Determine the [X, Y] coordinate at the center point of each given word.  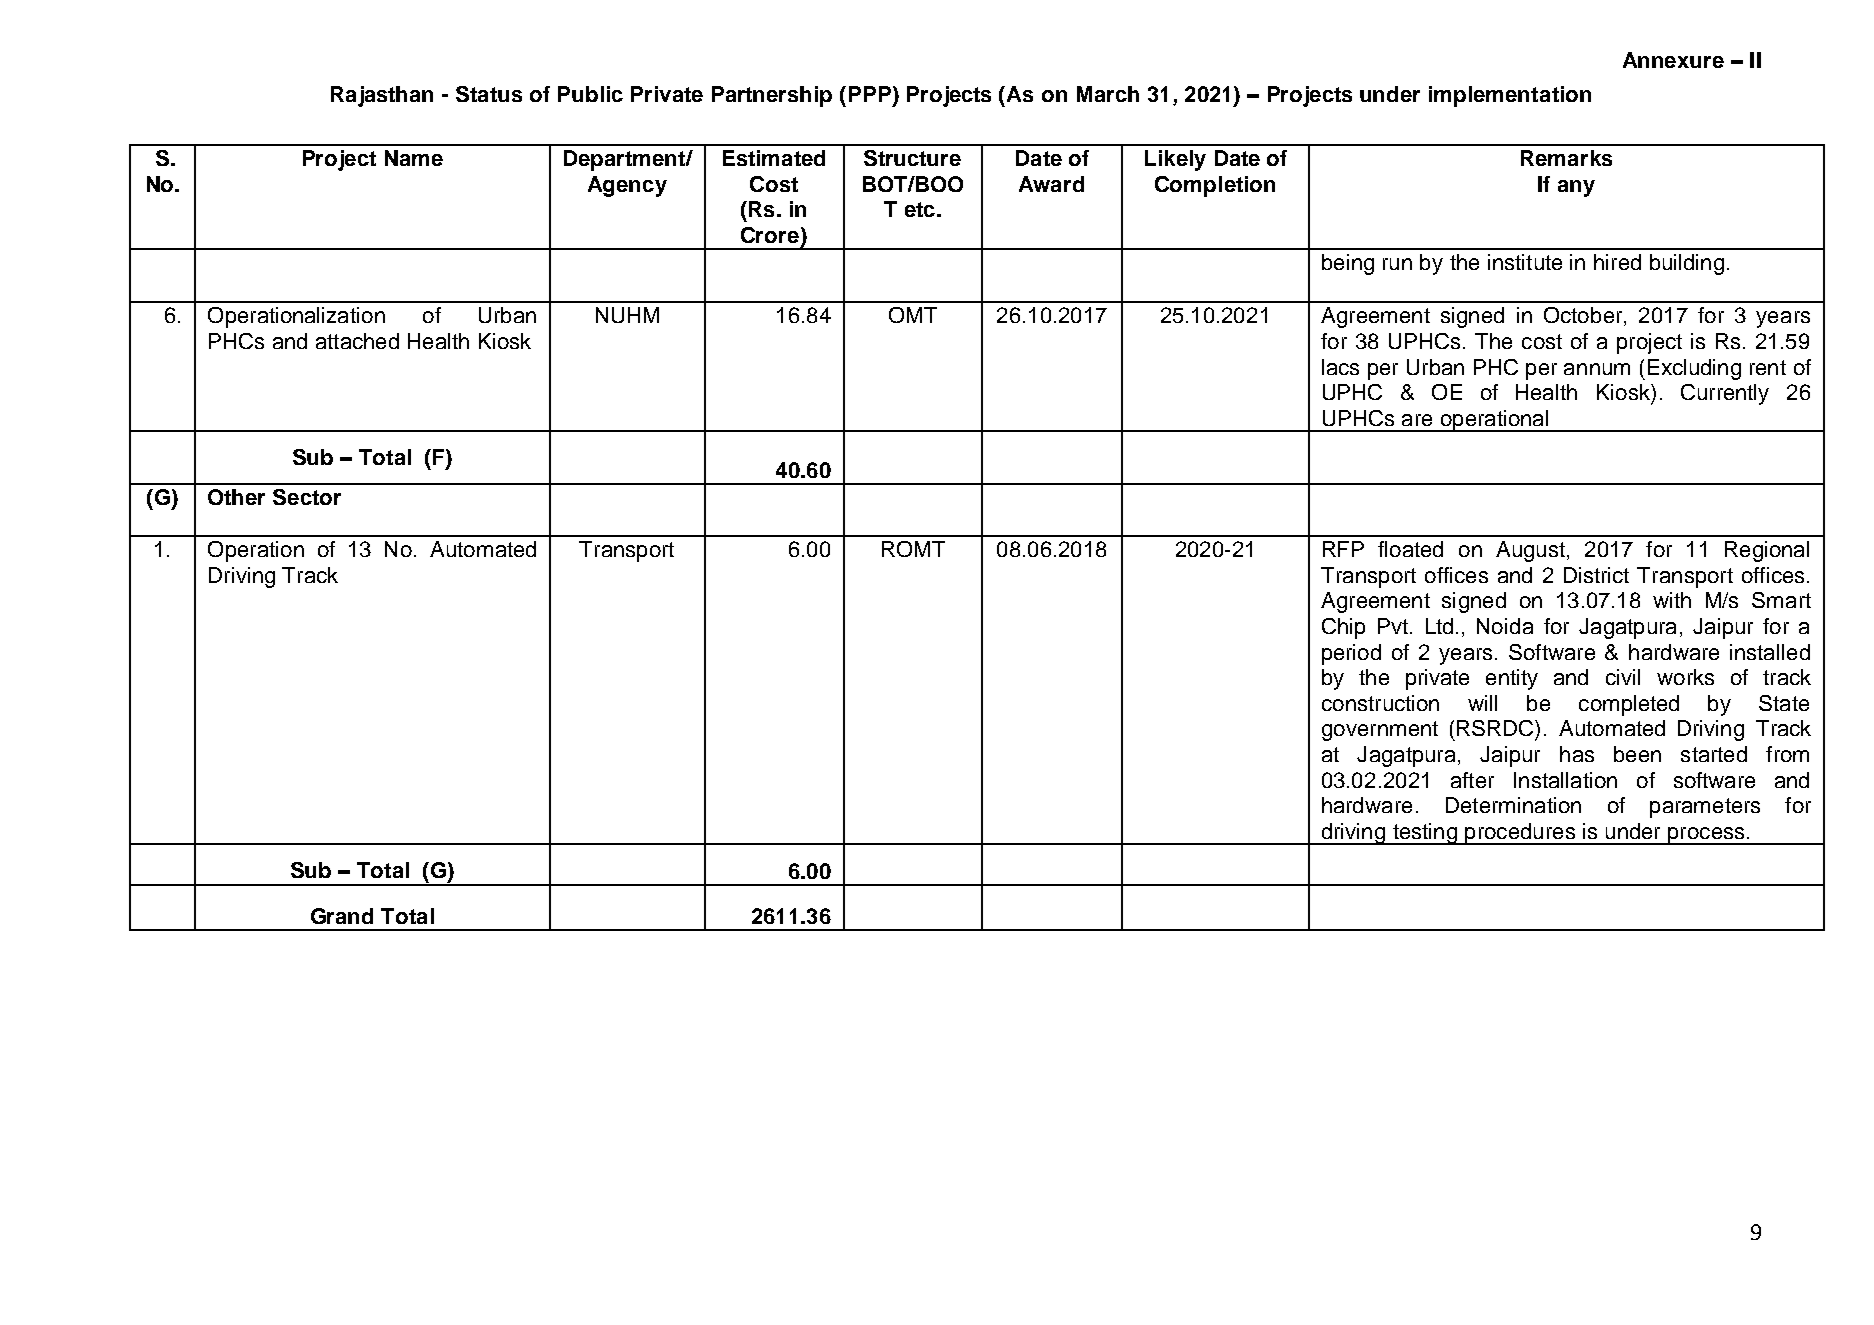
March [1108, 94]
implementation [1510, 96]
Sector [307, 497]
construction [1380, 703]
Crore [770, 235]
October [1584, 316]
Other [236, 497]
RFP [1343, 549]
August [1530, 551]
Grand [342, 916]
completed [1629, 705]
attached [357, 341]
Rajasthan [382, 96]
